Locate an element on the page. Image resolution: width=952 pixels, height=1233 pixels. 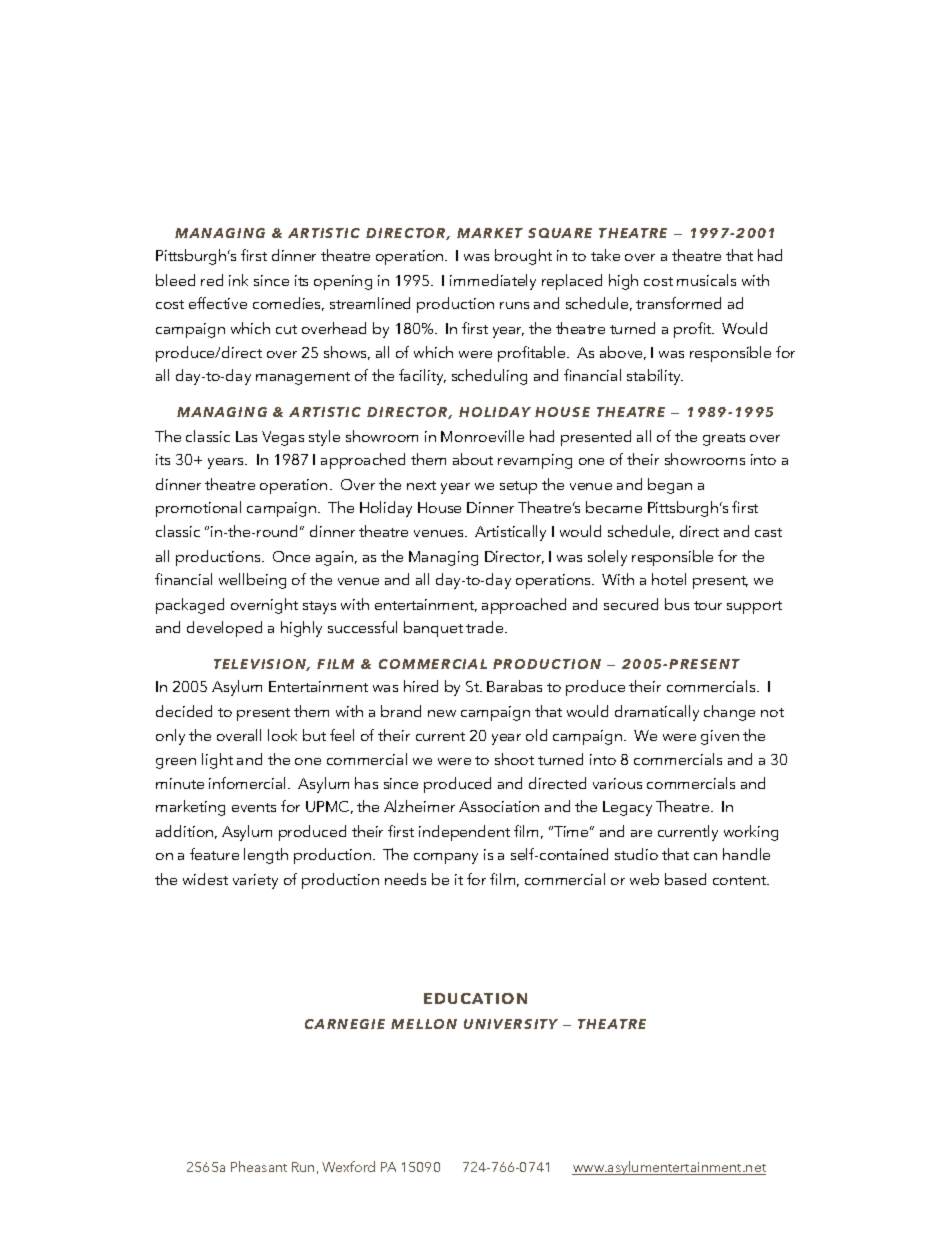
greats is located at coordinates (724, 439).
